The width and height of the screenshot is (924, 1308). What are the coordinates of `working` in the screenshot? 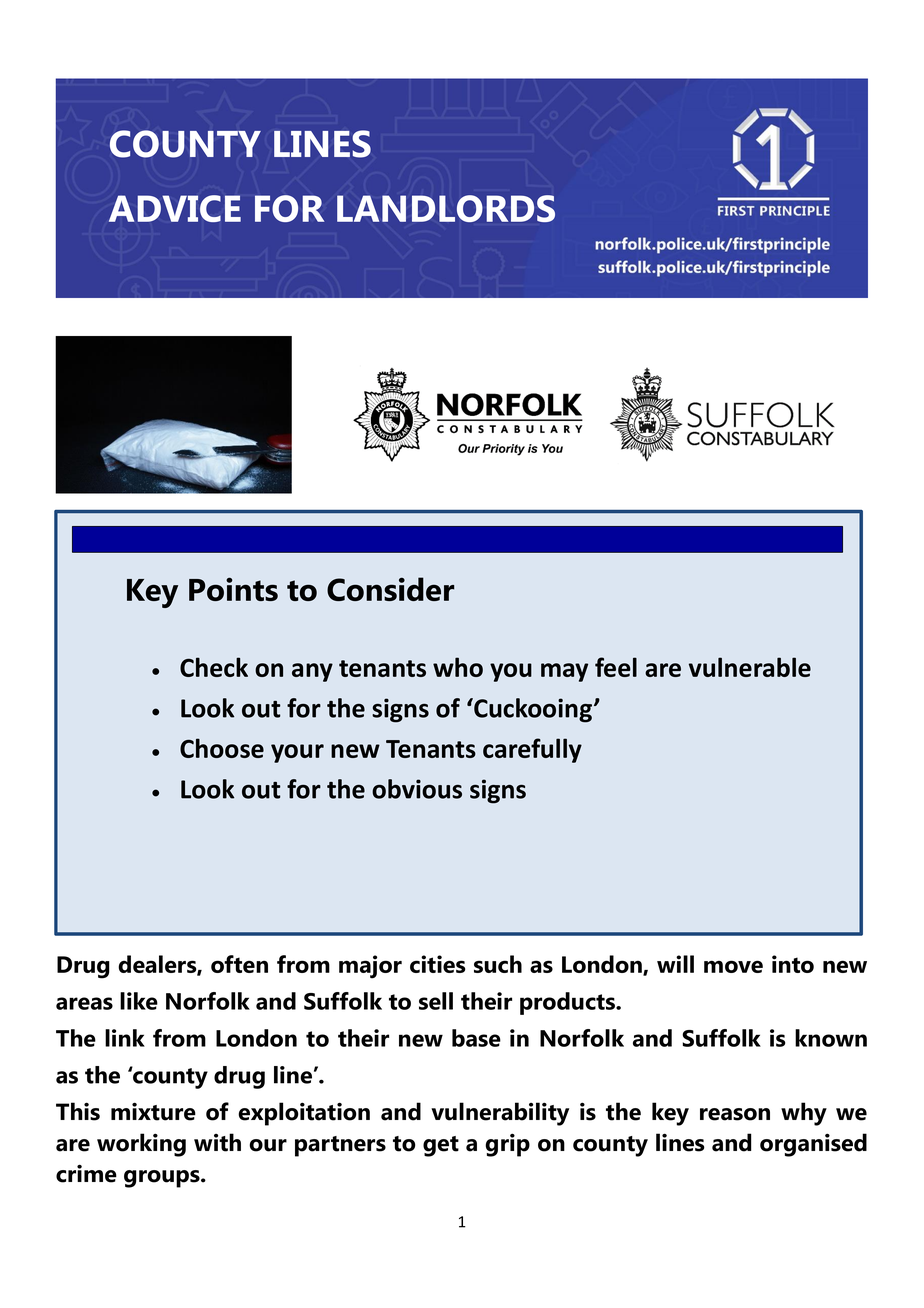 It's located at (141, 1145).
